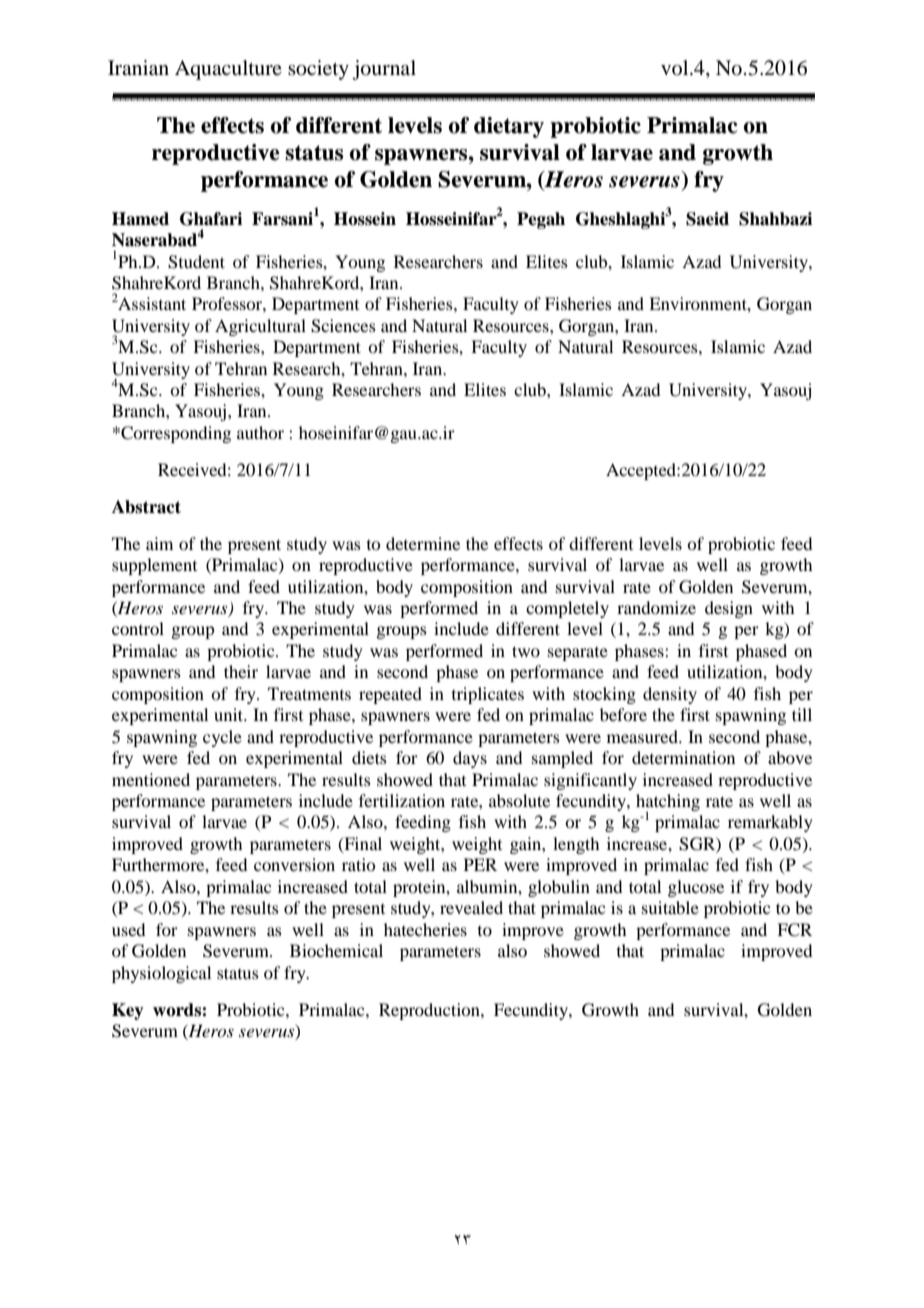  Describe the element at coordinates (384, 70) in the image. I see `journal` at that location.
